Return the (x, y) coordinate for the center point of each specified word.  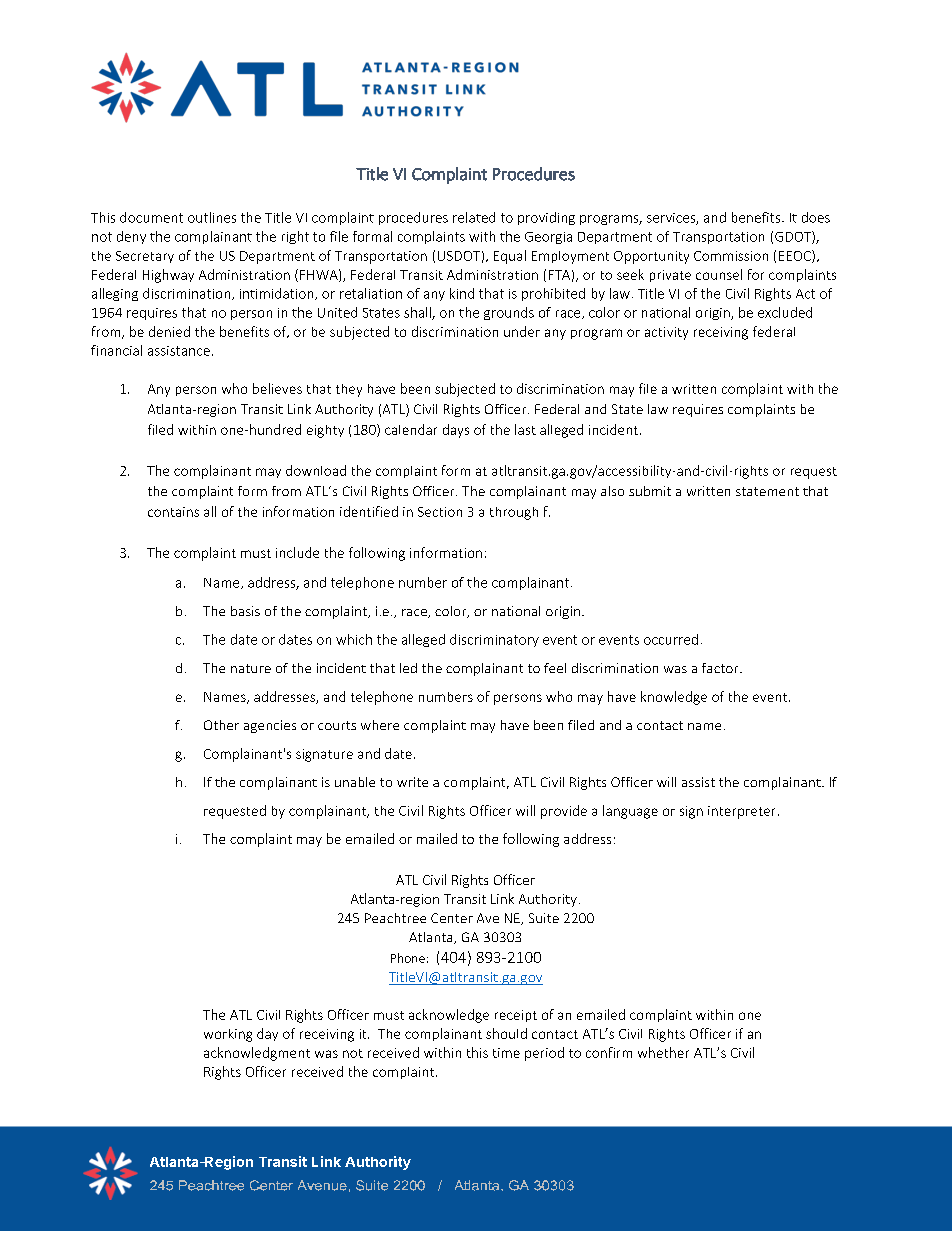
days (456, 431)
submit (650, 491)
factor (721, 668)
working (228, 1035)
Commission (731, 256)
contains (173, 512)
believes (277, 388)
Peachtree (395, 918)
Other (221, 725)
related (474, 217)
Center (452, 918)
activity (666, 333)
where (380, 725)
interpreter (741, 812)
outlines (212, 217)
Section (440, 512)
